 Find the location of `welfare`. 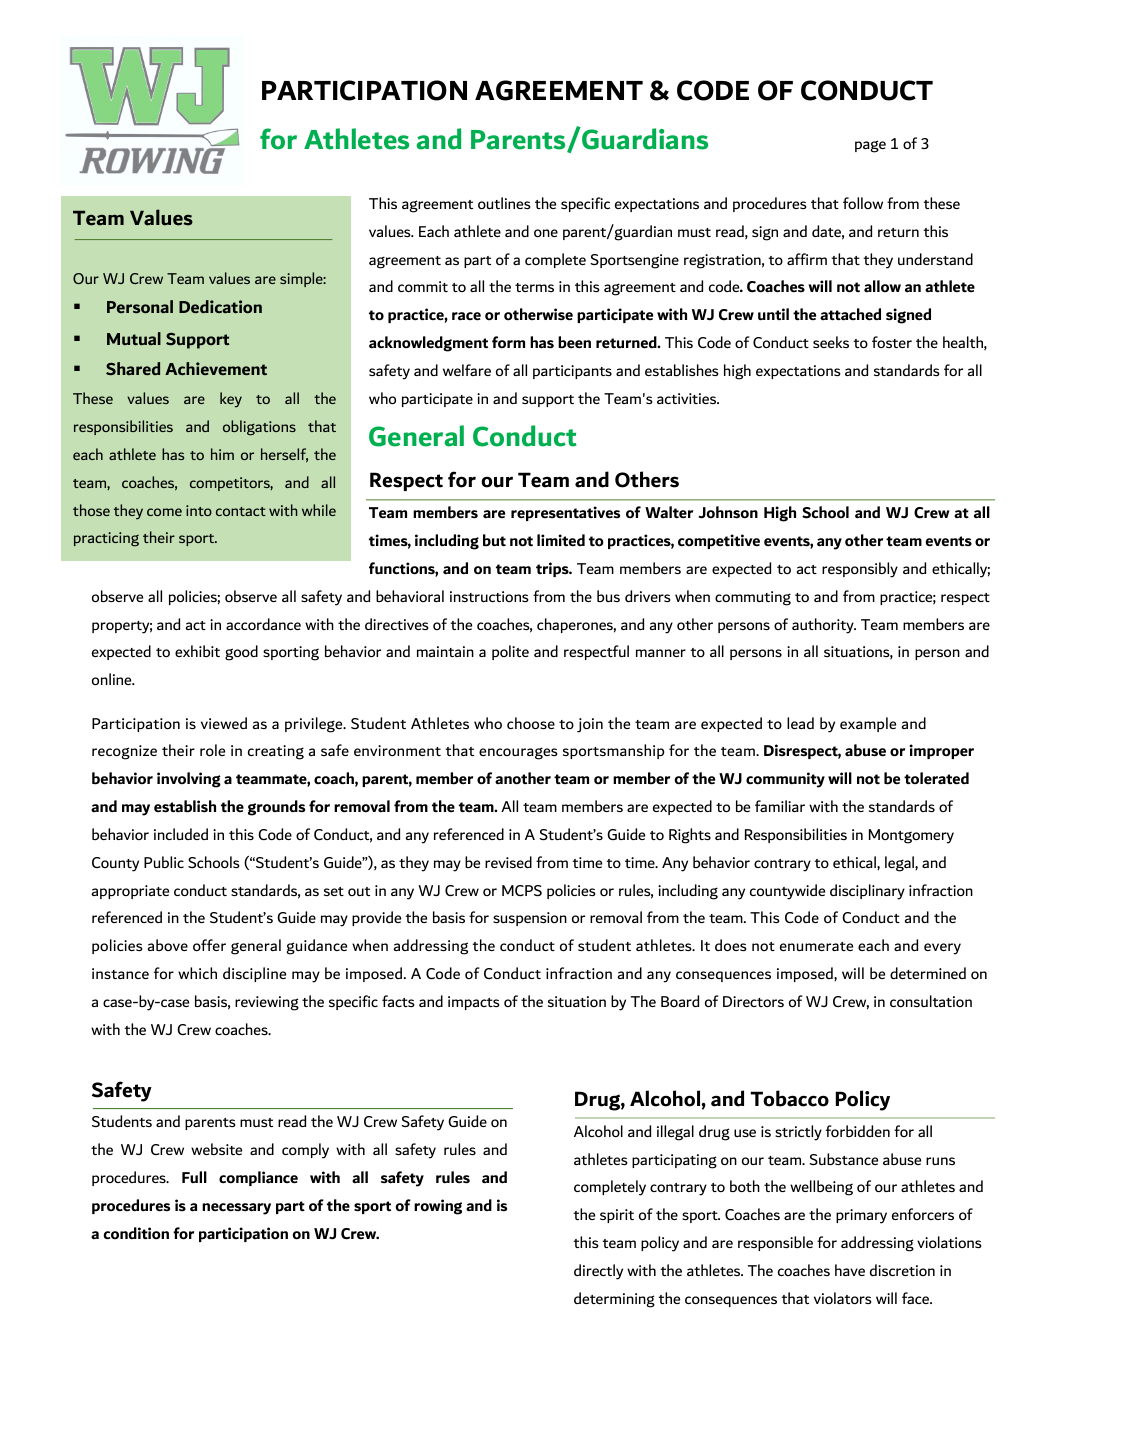

welfare is located at coordinates (467, 370).
